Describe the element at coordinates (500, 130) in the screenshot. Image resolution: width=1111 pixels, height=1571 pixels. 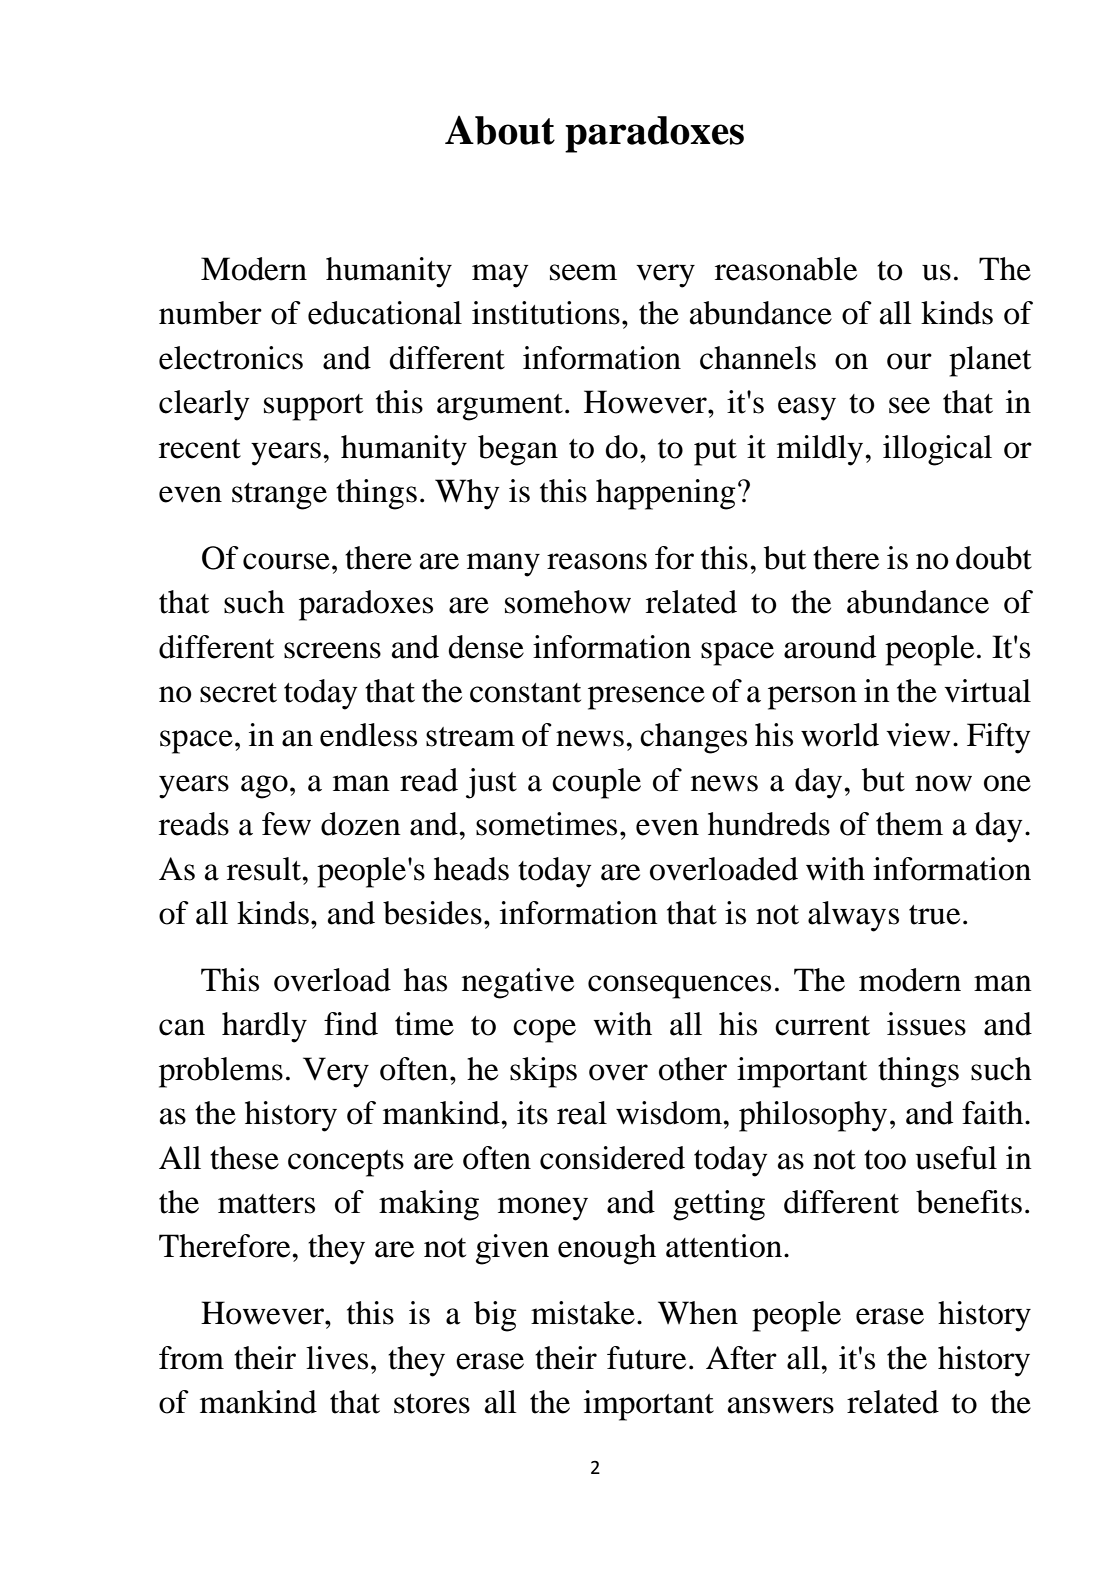
I see `About` at that location.
